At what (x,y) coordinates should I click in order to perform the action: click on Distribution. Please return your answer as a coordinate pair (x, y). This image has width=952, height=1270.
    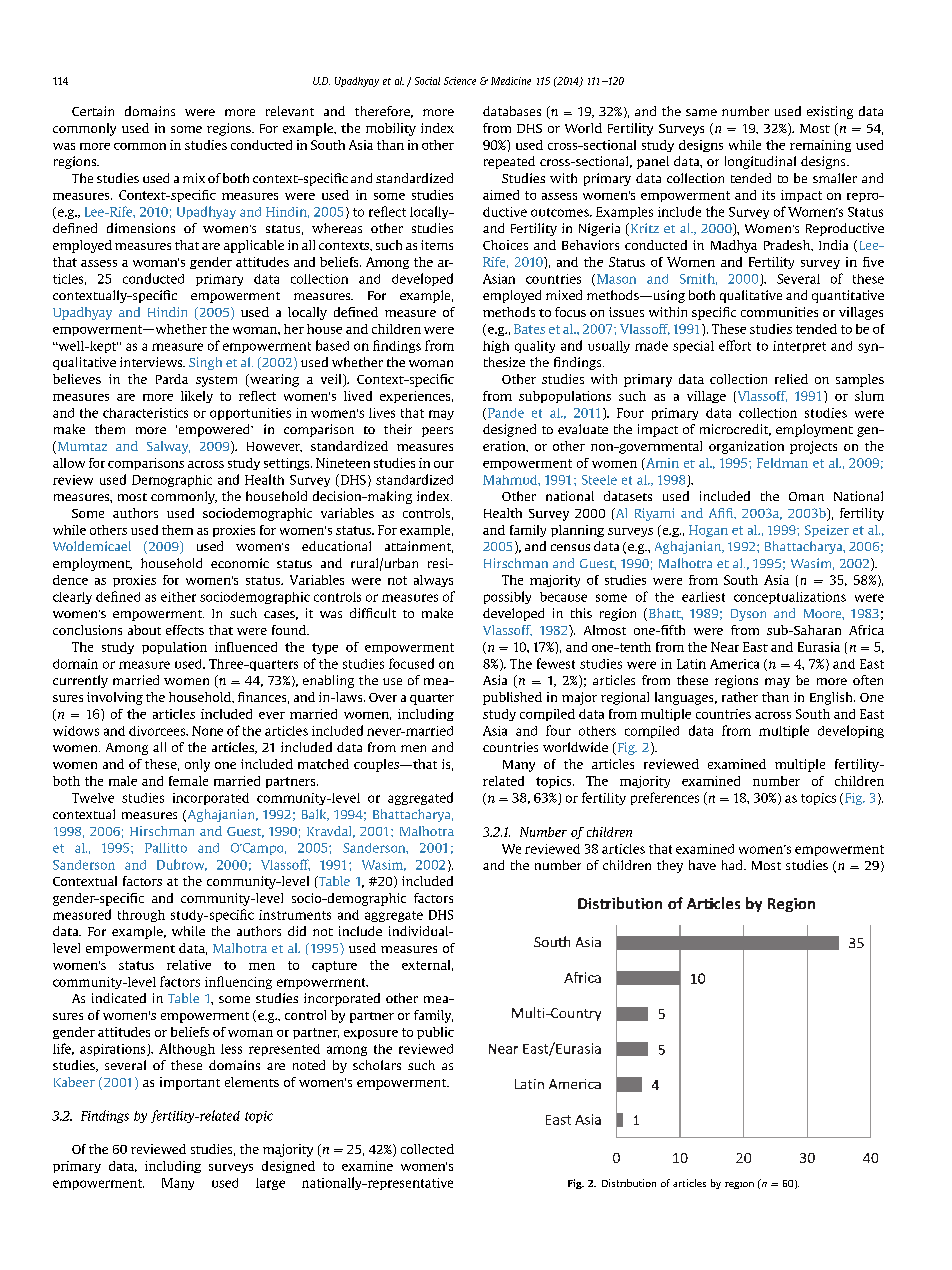
    Looking at the image, I should click on (629, 1183).
